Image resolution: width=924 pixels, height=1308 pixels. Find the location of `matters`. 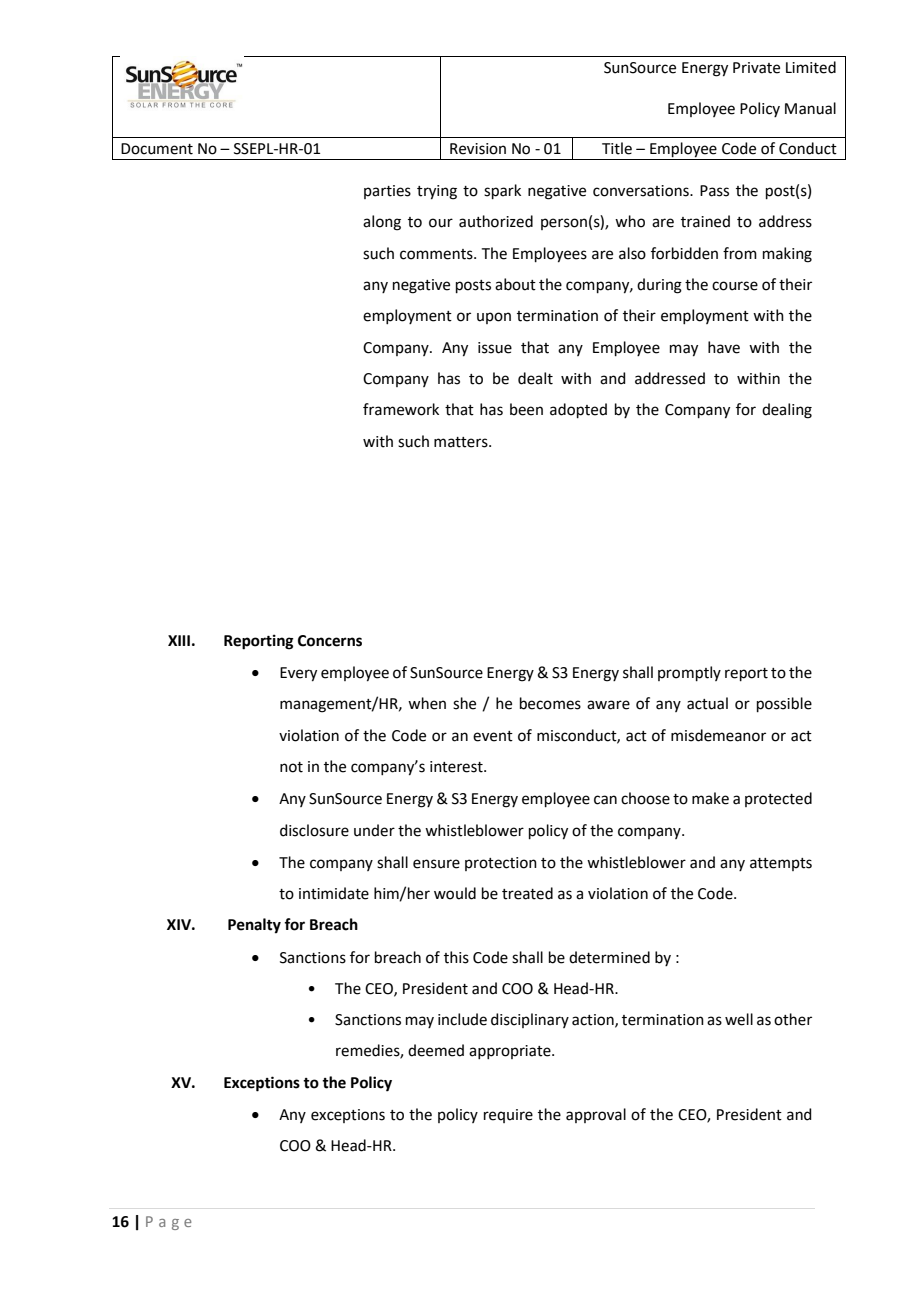

matters is located at coordinates (462, 442).
